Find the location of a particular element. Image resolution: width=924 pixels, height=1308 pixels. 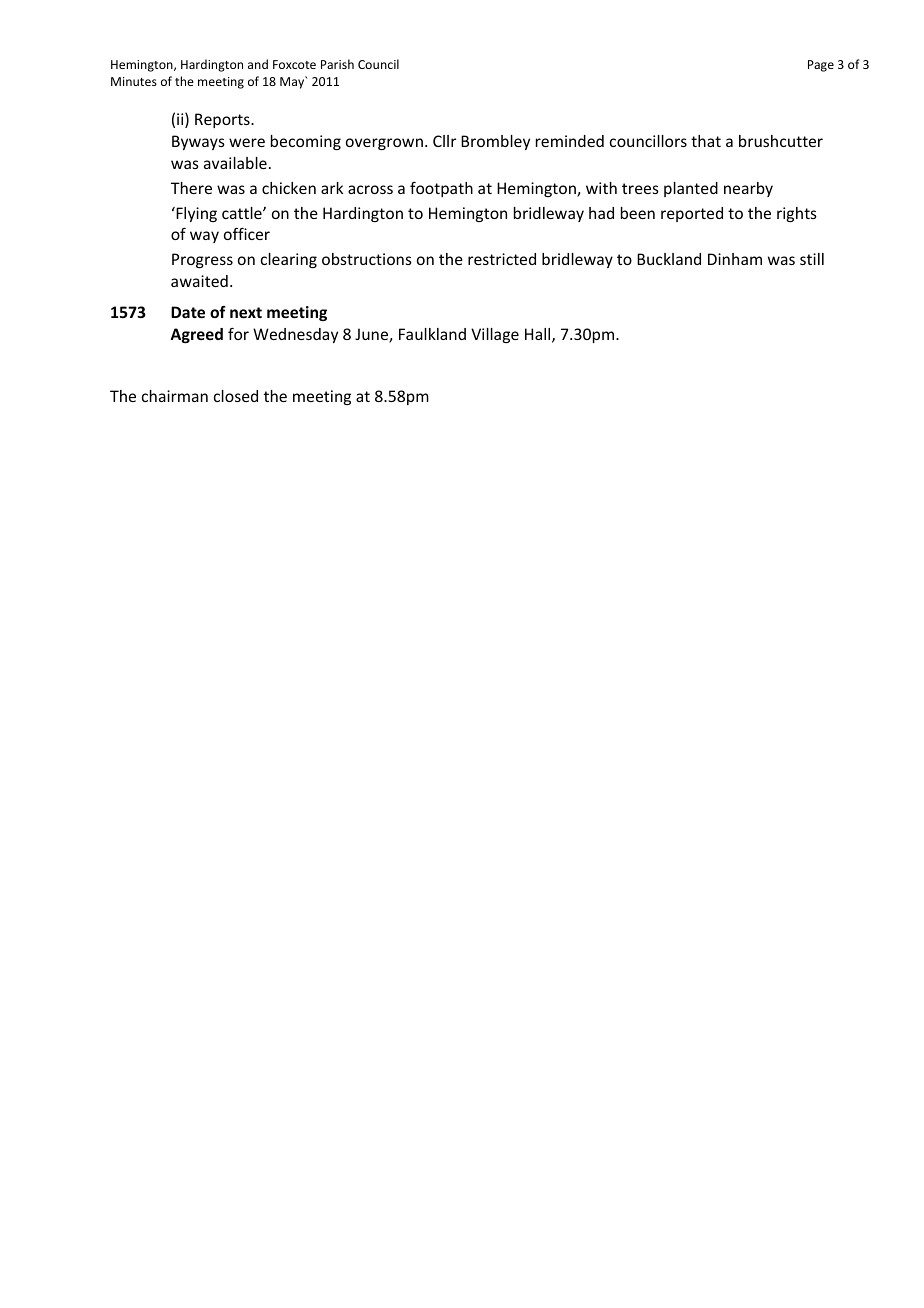

that is located at coordinates (706, 141).
